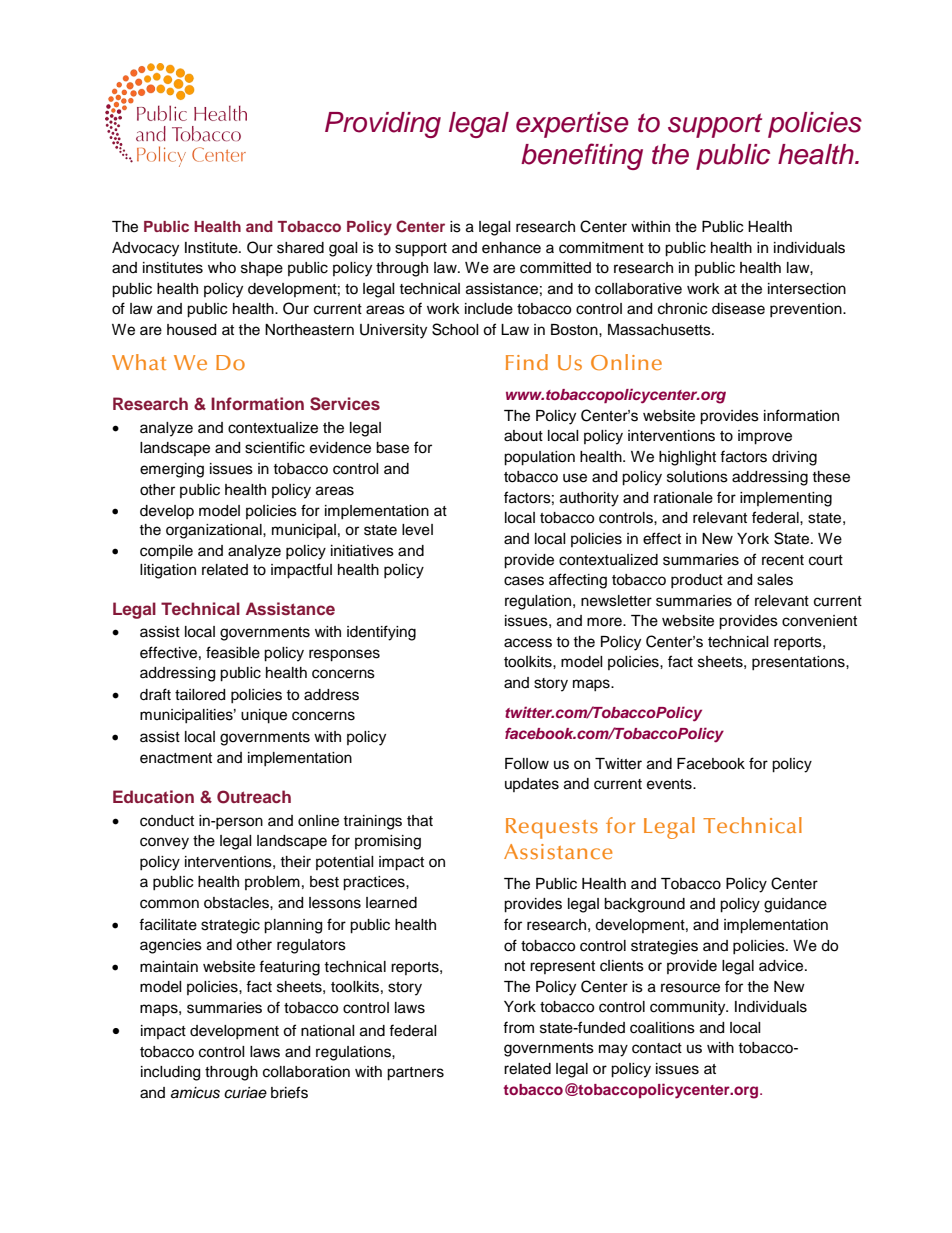 The height and width of the document is (1233, 952). What do you see at coordinates (245, 1093) in the document?
I see `curiae` at bounding box center [245, 1093].
